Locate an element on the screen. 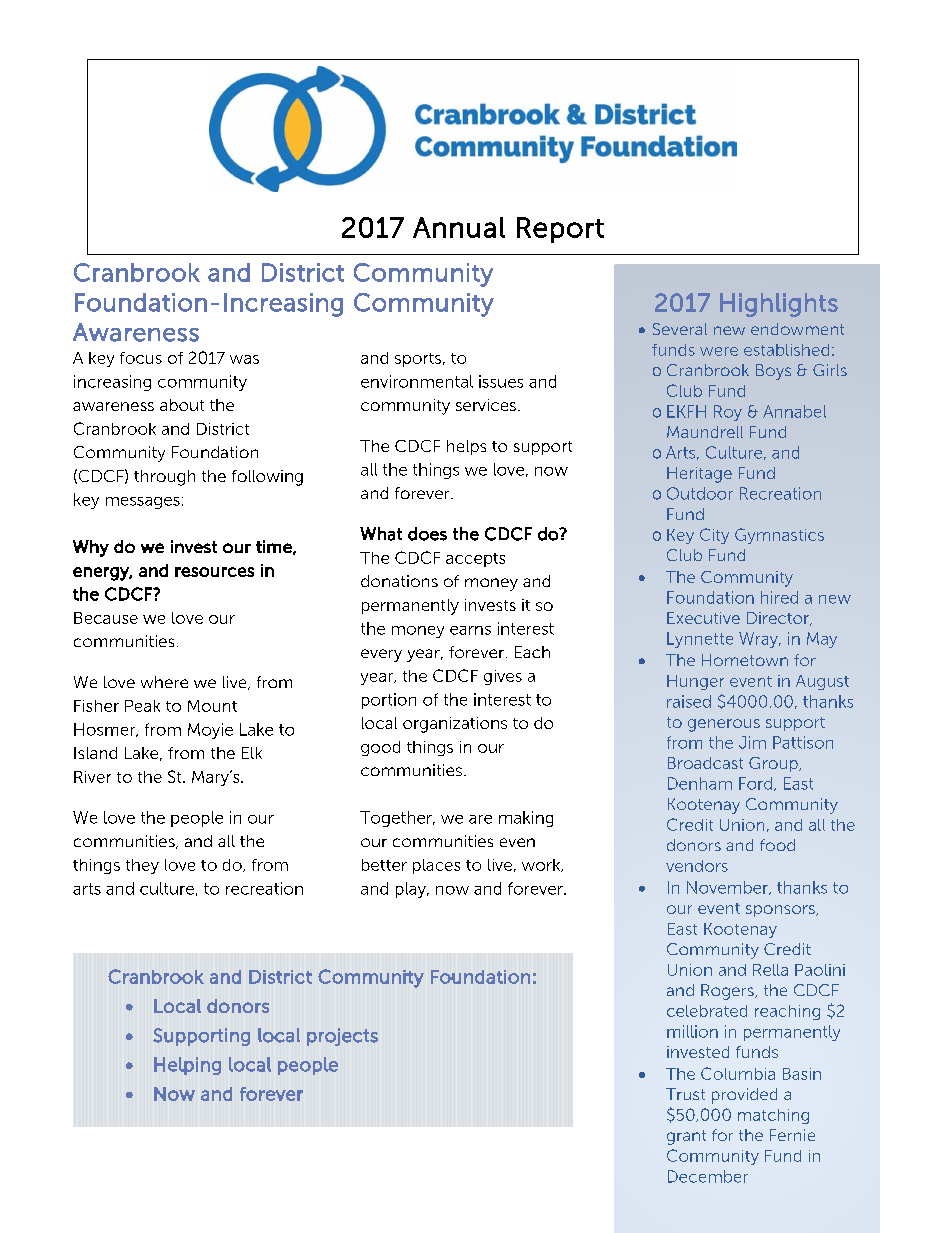  Annual is located at coordinates (459, 227).
